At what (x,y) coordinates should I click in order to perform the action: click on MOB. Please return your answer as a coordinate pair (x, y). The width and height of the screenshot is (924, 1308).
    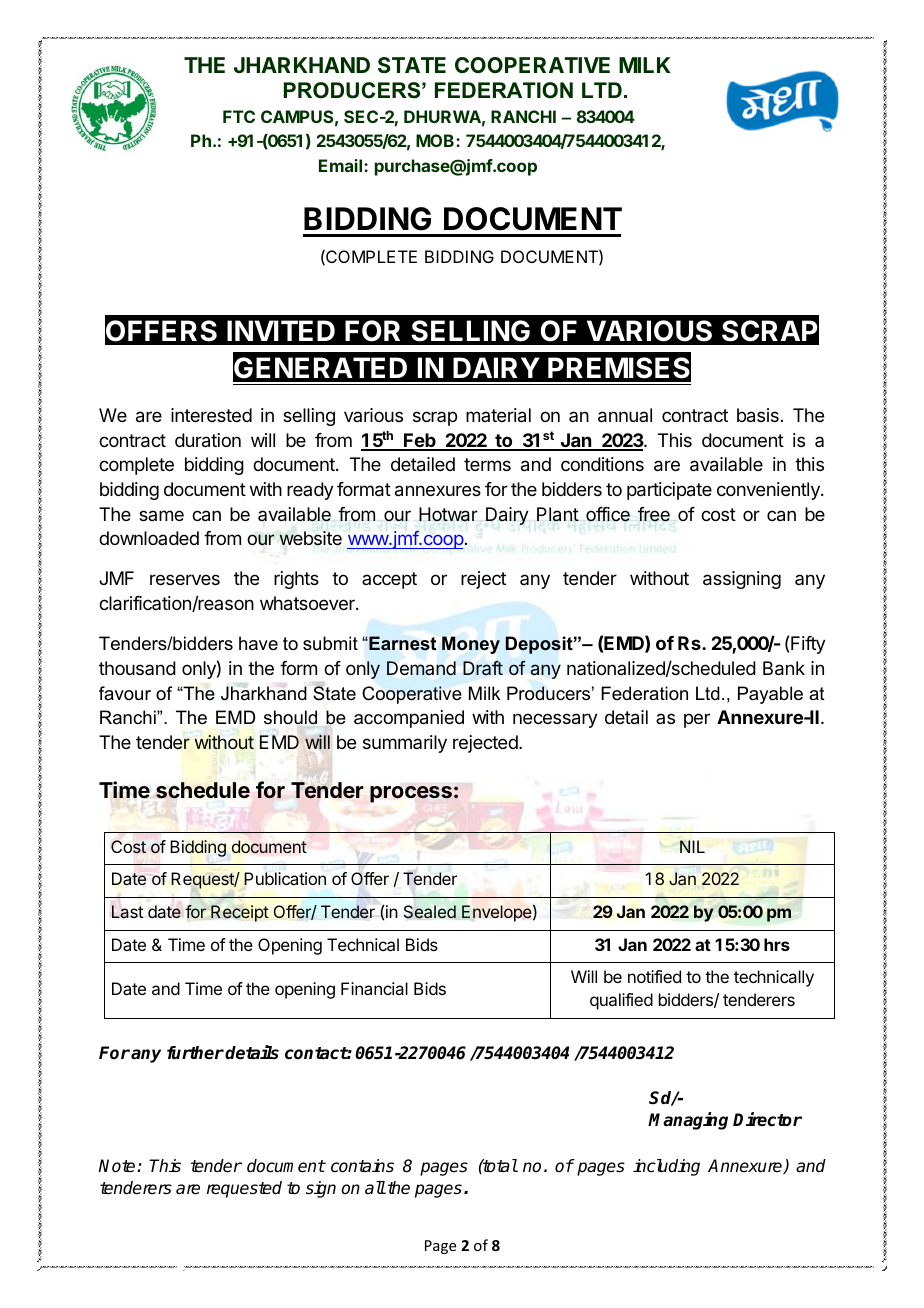
    Looking at the image, I should click on (436, 140).
